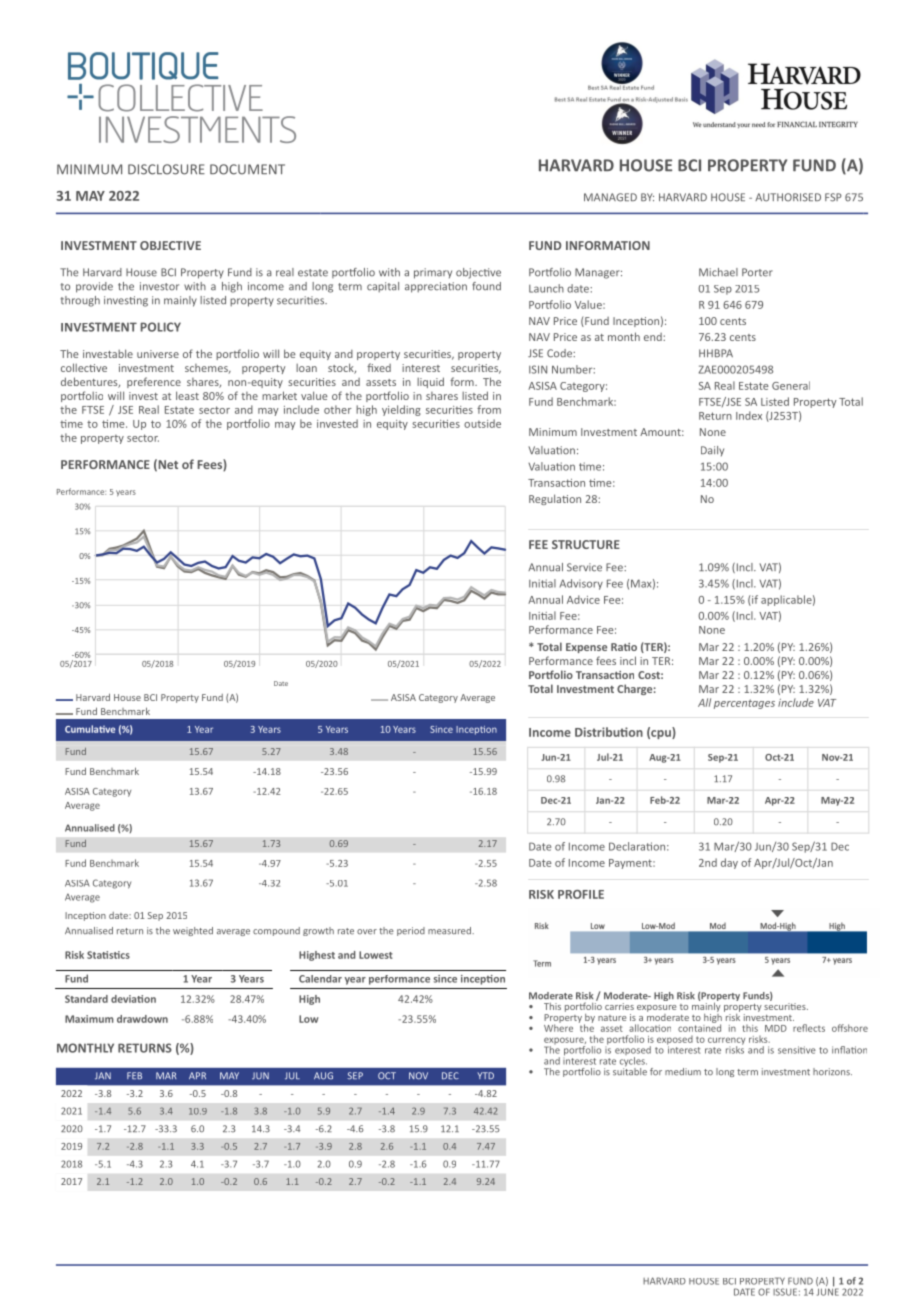 Image resolution: width=924 pixels, height=1308 pixels. I want to click on Cumulative, so click(90, 729).
